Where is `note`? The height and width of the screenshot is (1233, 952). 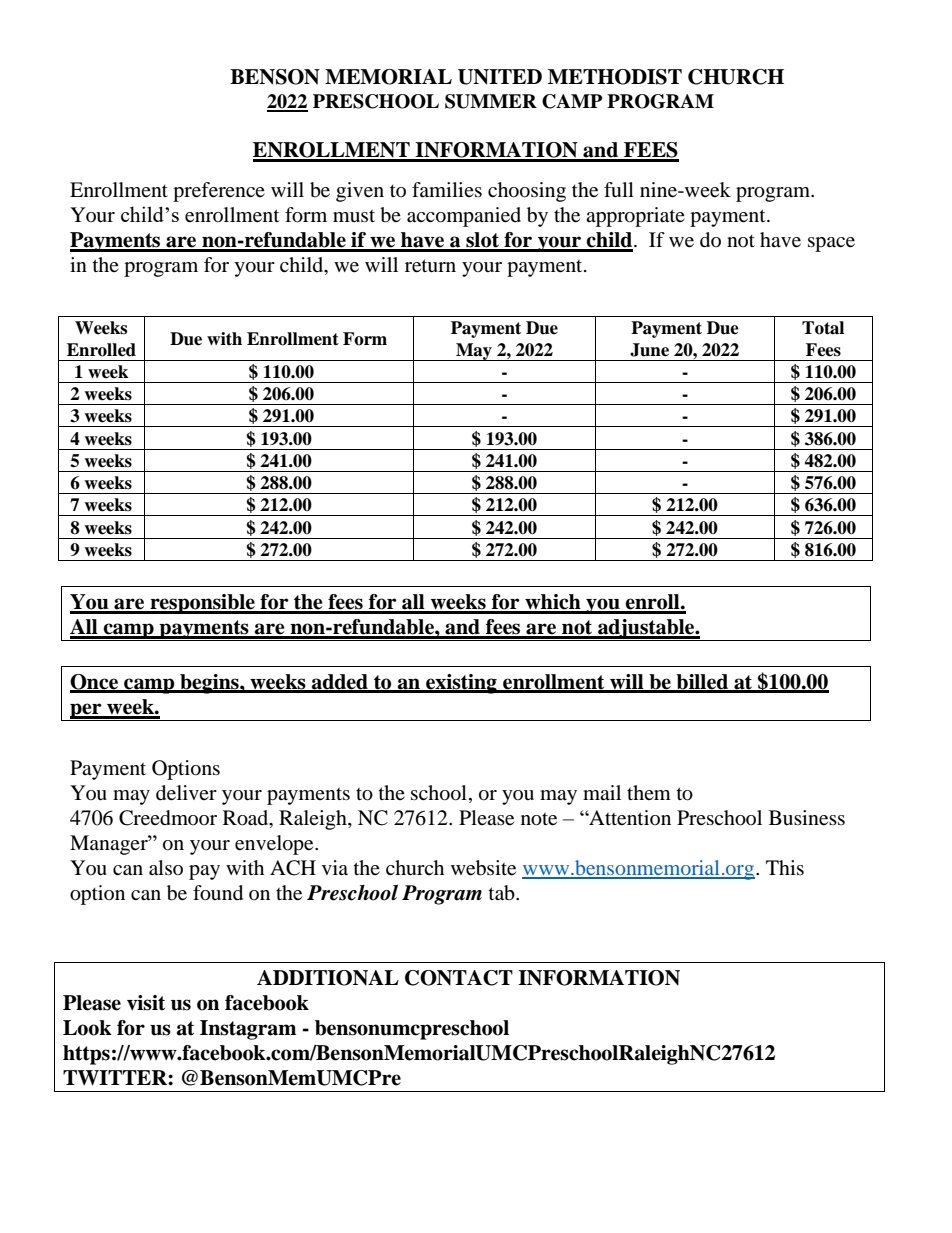 note is located at coordinates (539, 819).
